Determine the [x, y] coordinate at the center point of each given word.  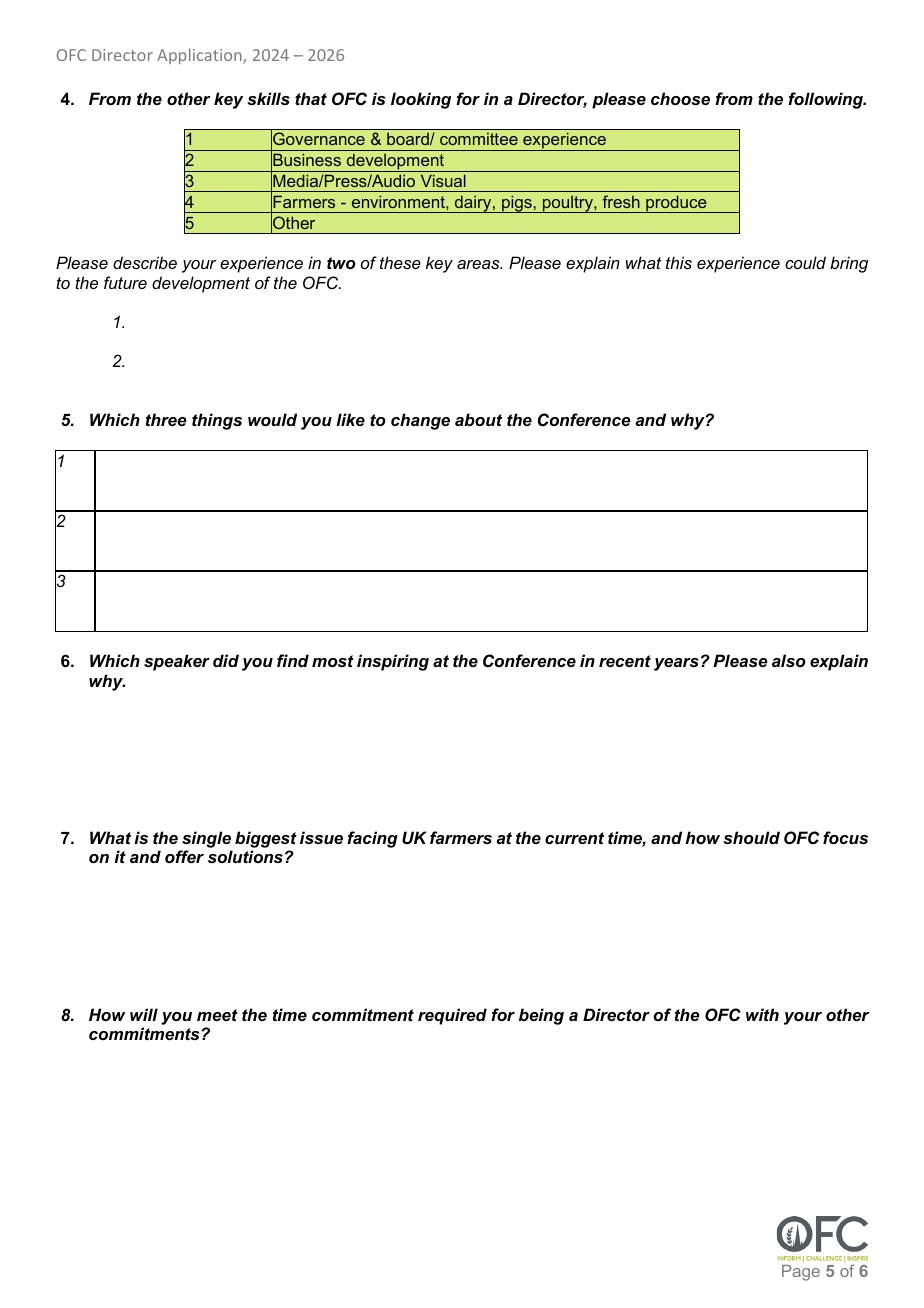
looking [421, 100]
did [226, 660]
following [826, 100]
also [789, 660]
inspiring [393, 662]
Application [200, 56]
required [452, 1016]
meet [217, 1015]
